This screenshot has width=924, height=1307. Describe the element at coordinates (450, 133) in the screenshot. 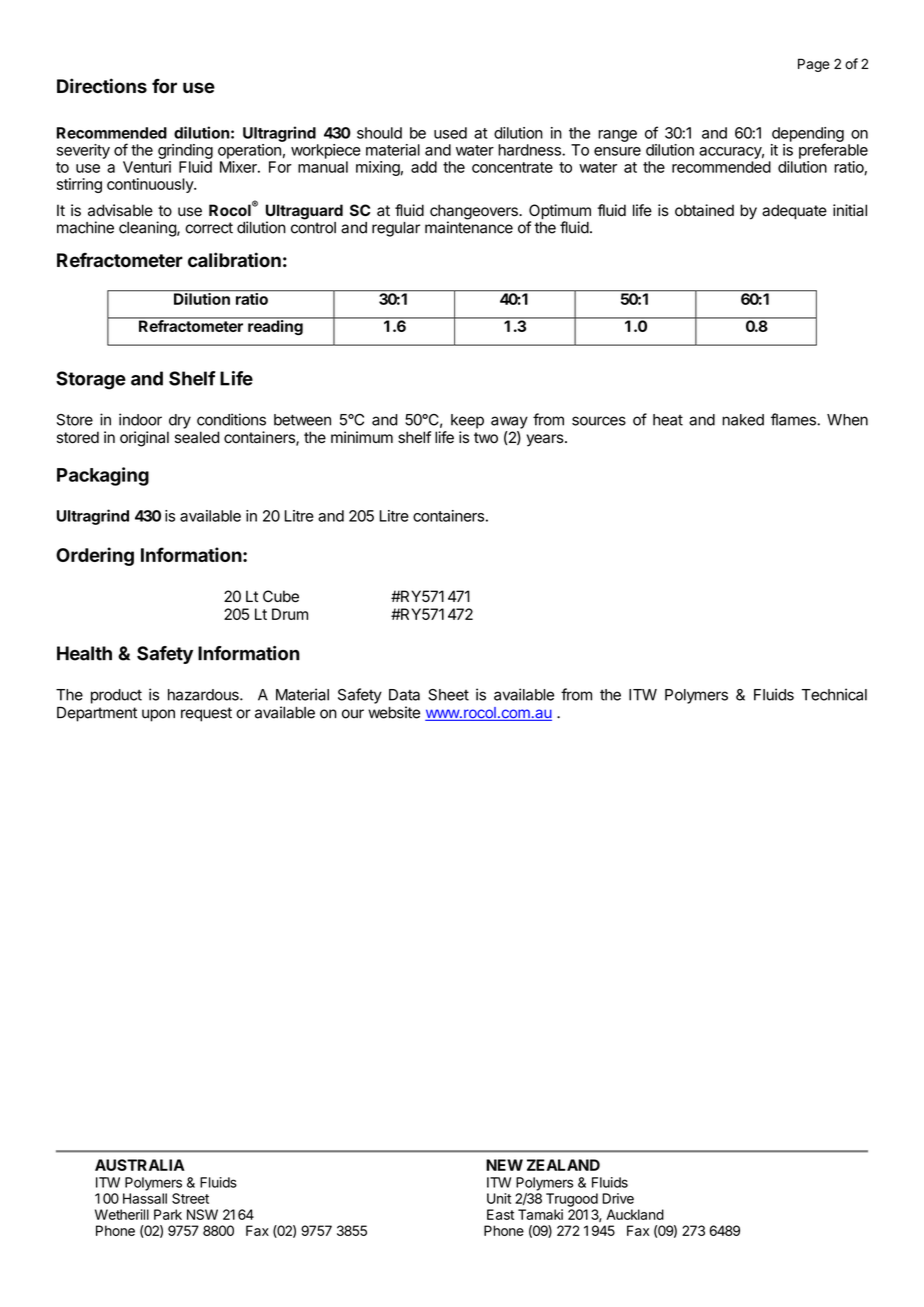

I see `used` at that location.
